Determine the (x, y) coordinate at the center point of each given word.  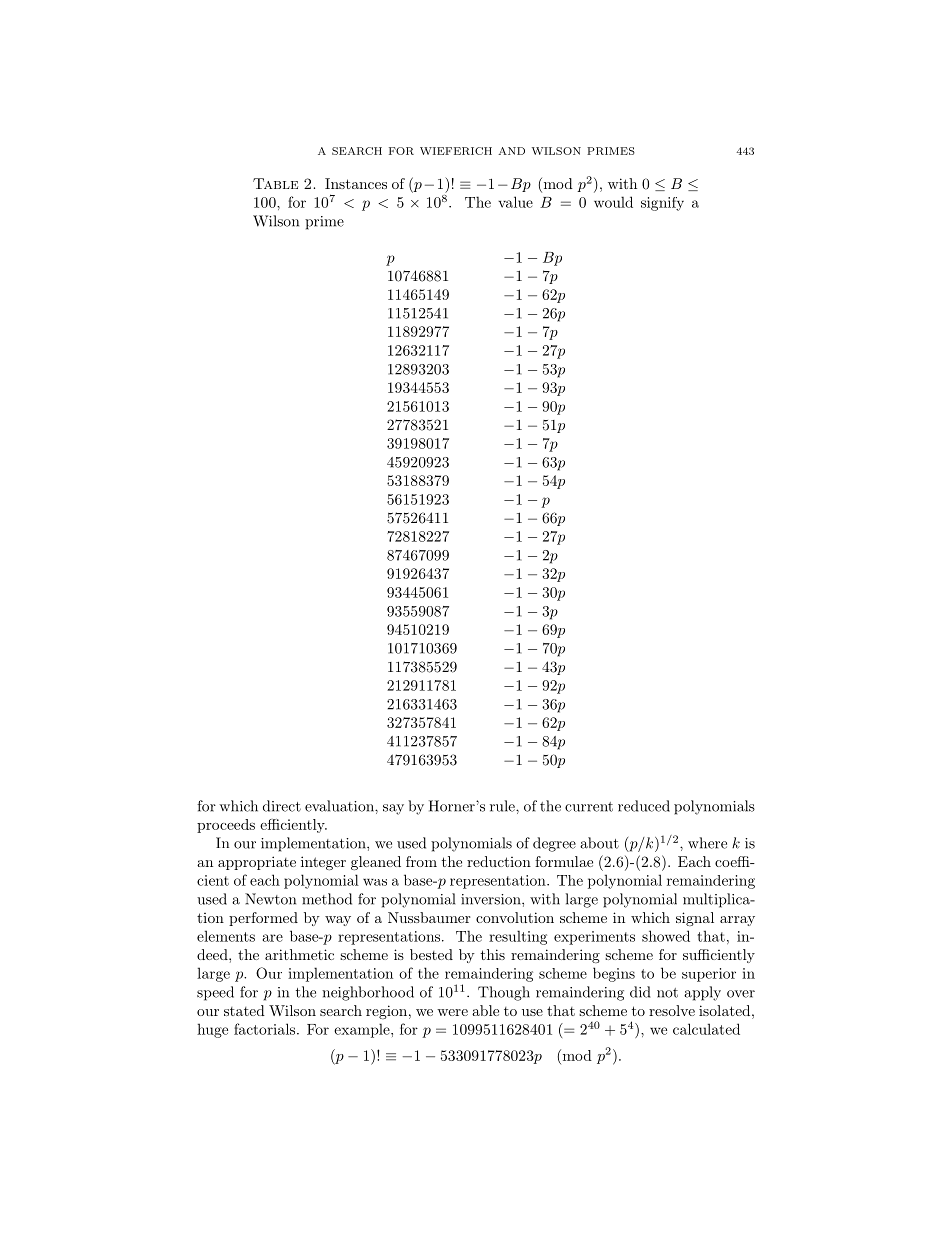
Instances (356, 183)
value (515, 202)
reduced (644, 806)
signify (662, 204)
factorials (266, 1029)
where (707, 843)
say (393, 809)
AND (511, 151)
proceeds (226, 826)
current (589, 807)
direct (282, 806)
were (452, 1012)
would (613, 202)
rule (503, 806)
